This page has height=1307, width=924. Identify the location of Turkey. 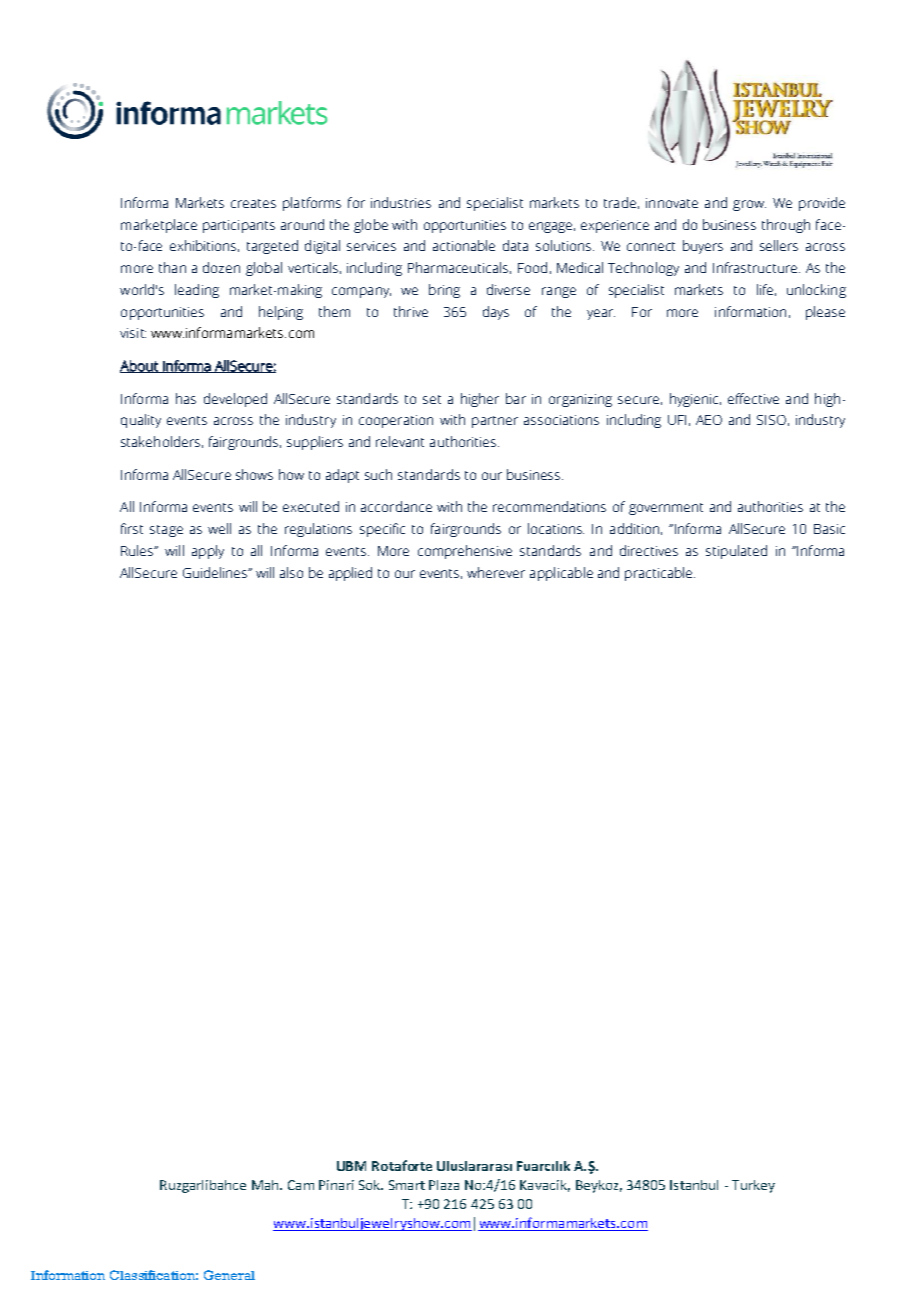
(753, 1186).
